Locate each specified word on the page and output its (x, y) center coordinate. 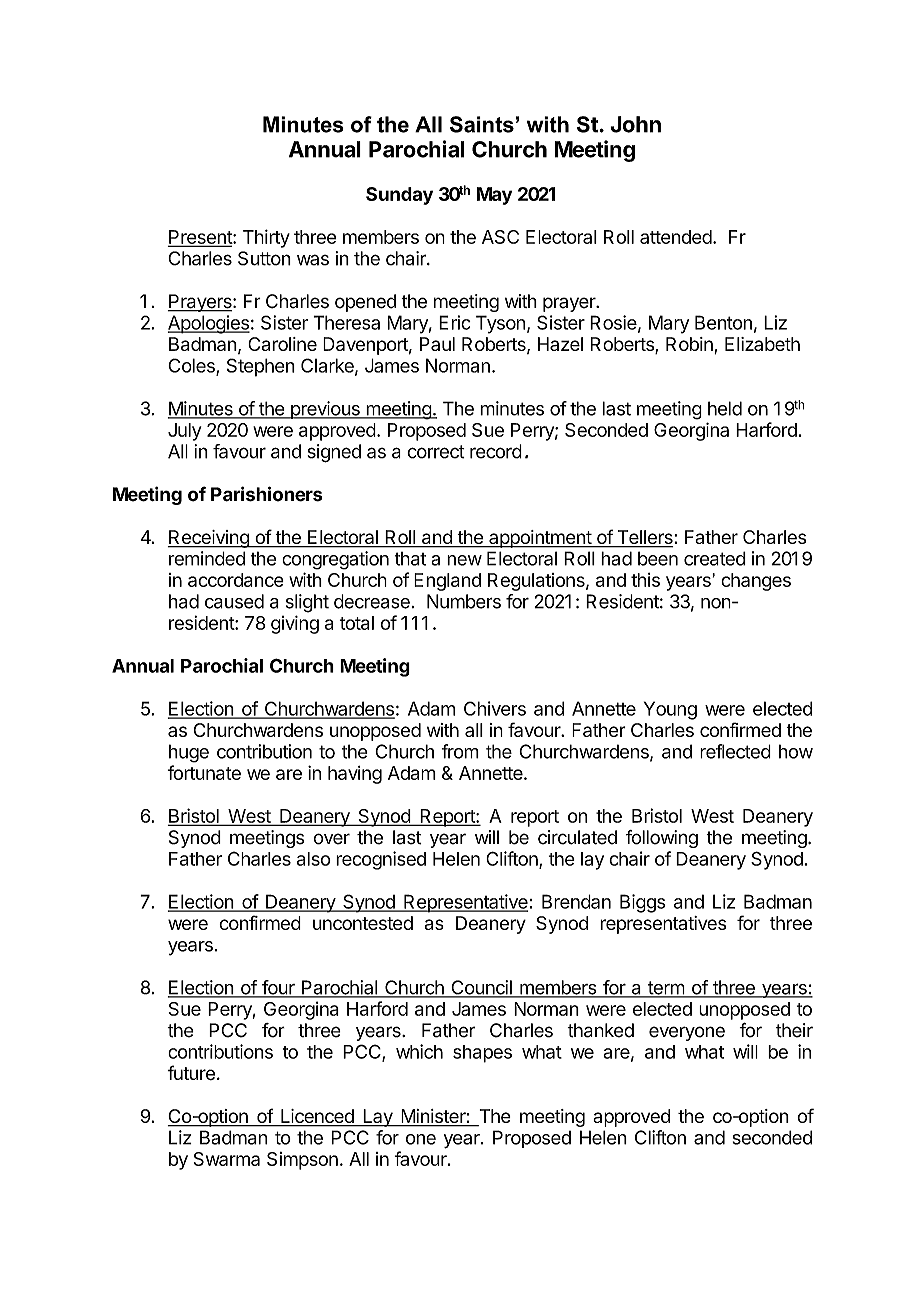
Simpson (302, 1161)
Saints (482, 124)
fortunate (204, 772)
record (496, 451)
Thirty (266, 238)
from (460, 751)
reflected (735, 751)
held (725, 408)
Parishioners (266, 494)
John (635, 124)
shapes (482, 1054)
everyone (687, 1033)
